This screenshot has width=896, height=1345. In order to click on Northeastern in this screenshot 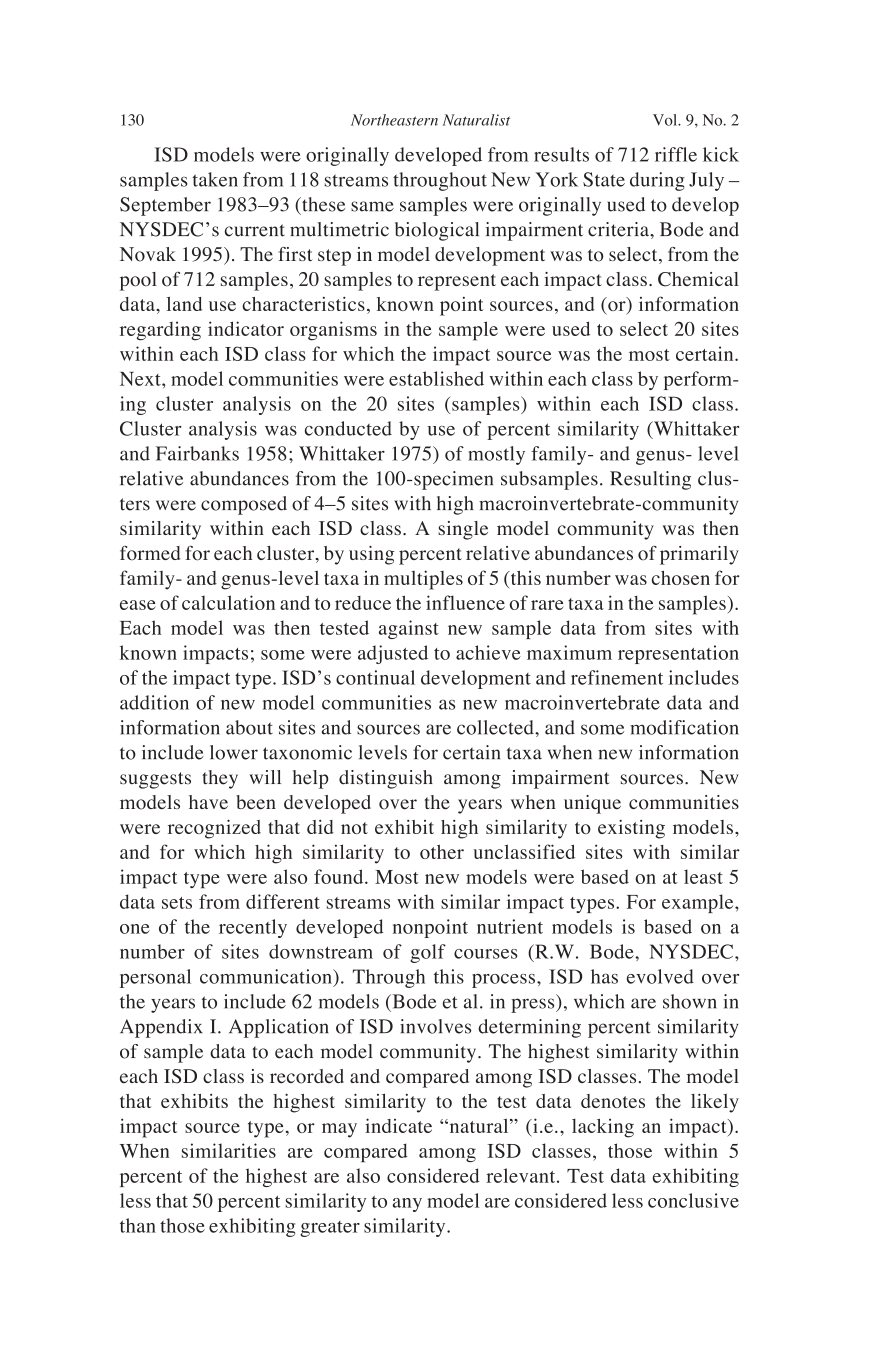, I will do `click(394, 120)`.
